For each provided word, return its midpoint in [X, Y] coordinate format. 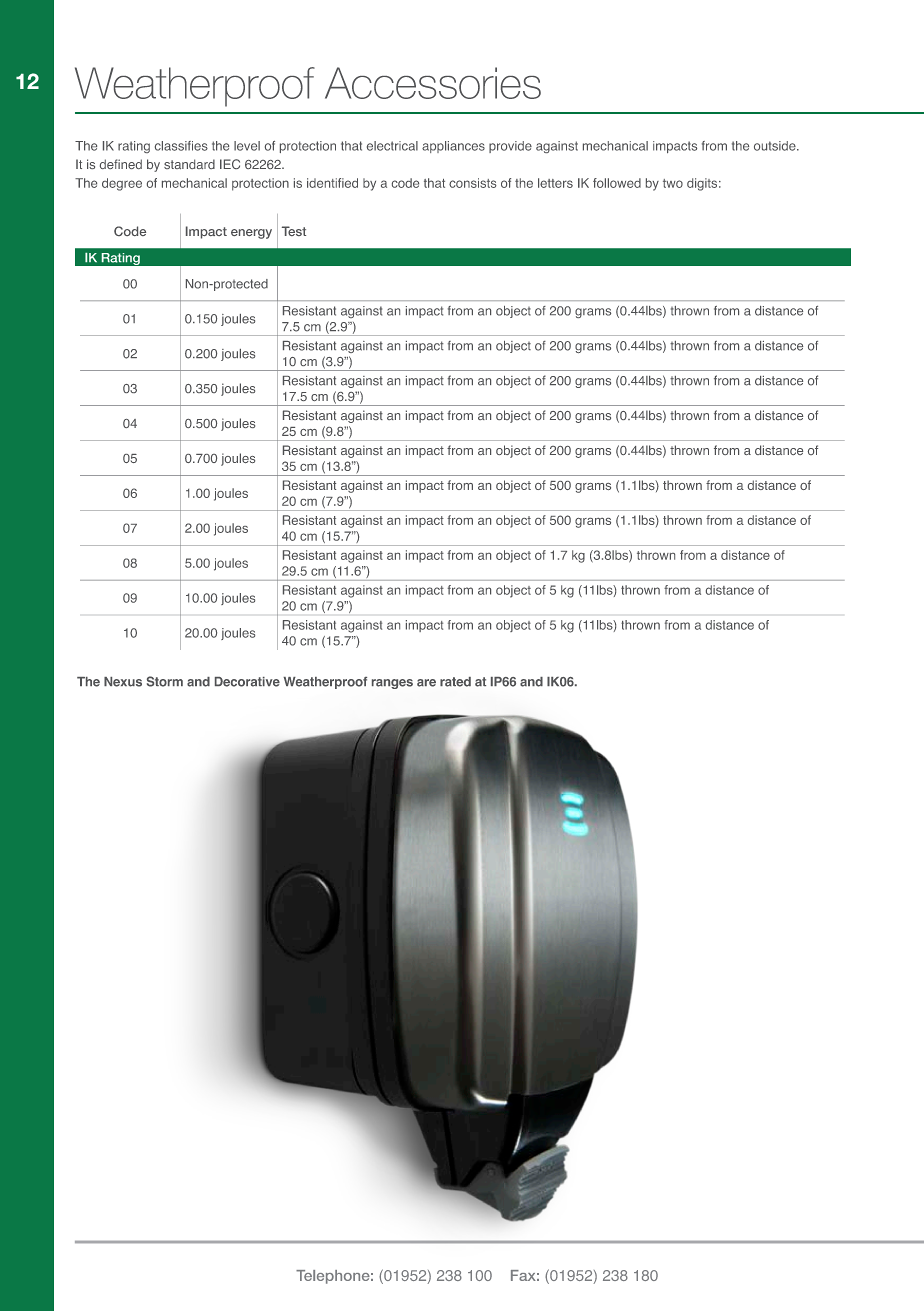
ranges [392, 684]
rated [455, 682]
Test [294, 231]
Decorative [247, 682]
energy [251, 234]
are [426, 683]
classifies [181, 146]
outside [776, 146]
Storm [165, 681]
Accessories [433, 83]
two [673, 183]
